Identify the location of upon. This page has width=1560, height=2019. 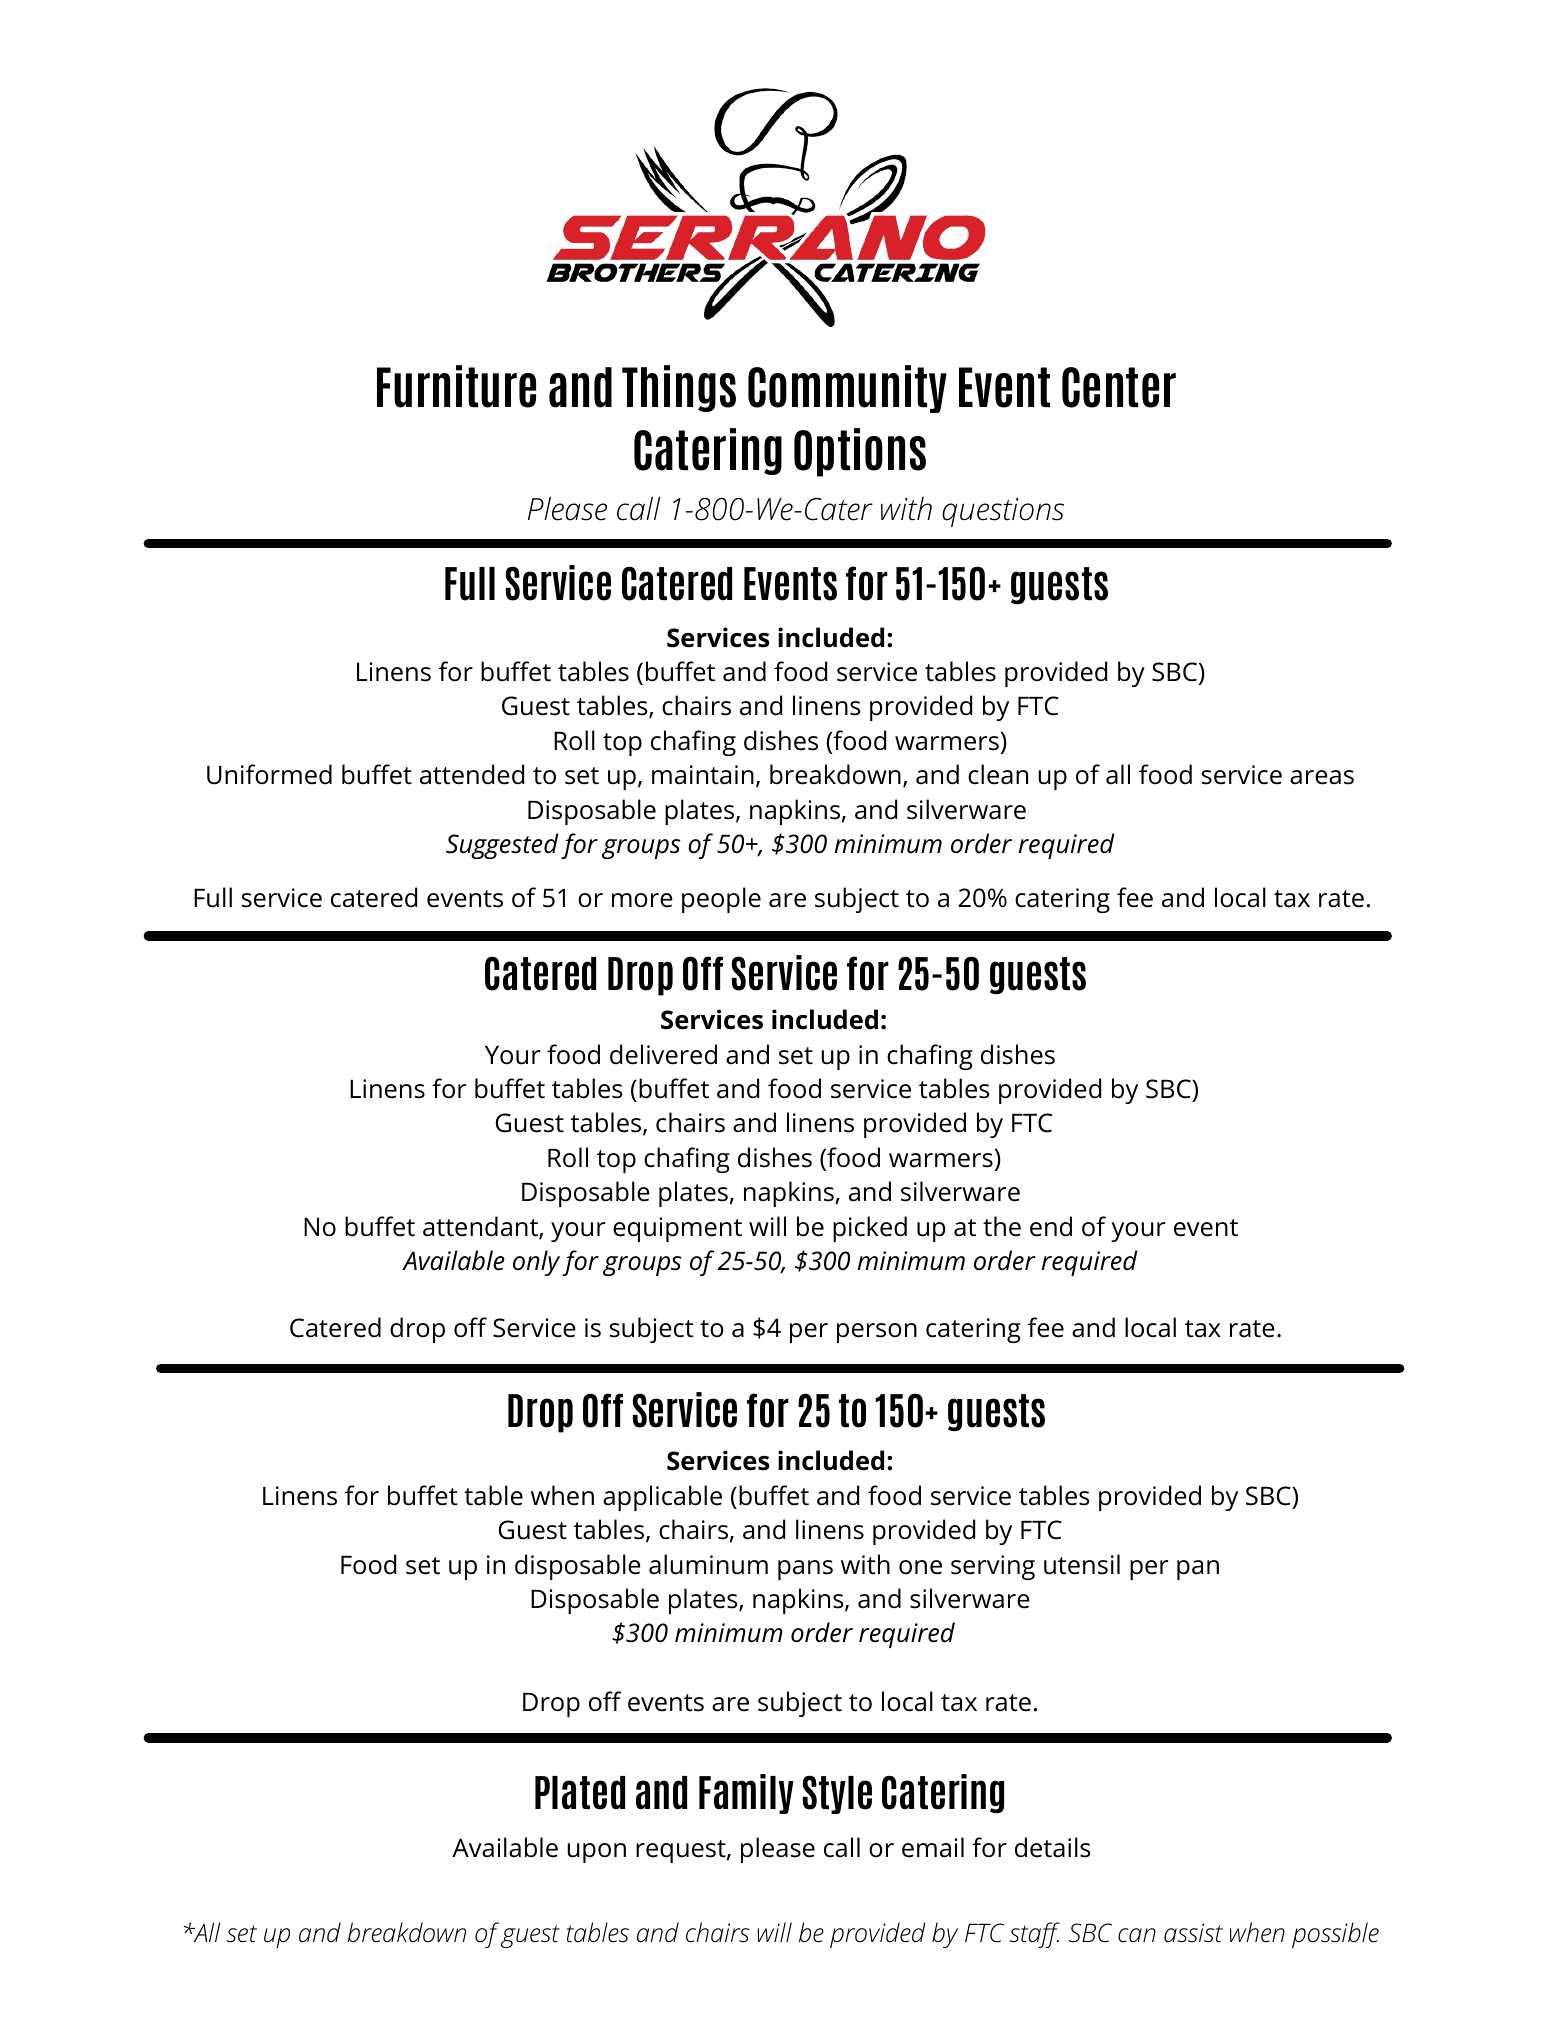
(596, 1853).
